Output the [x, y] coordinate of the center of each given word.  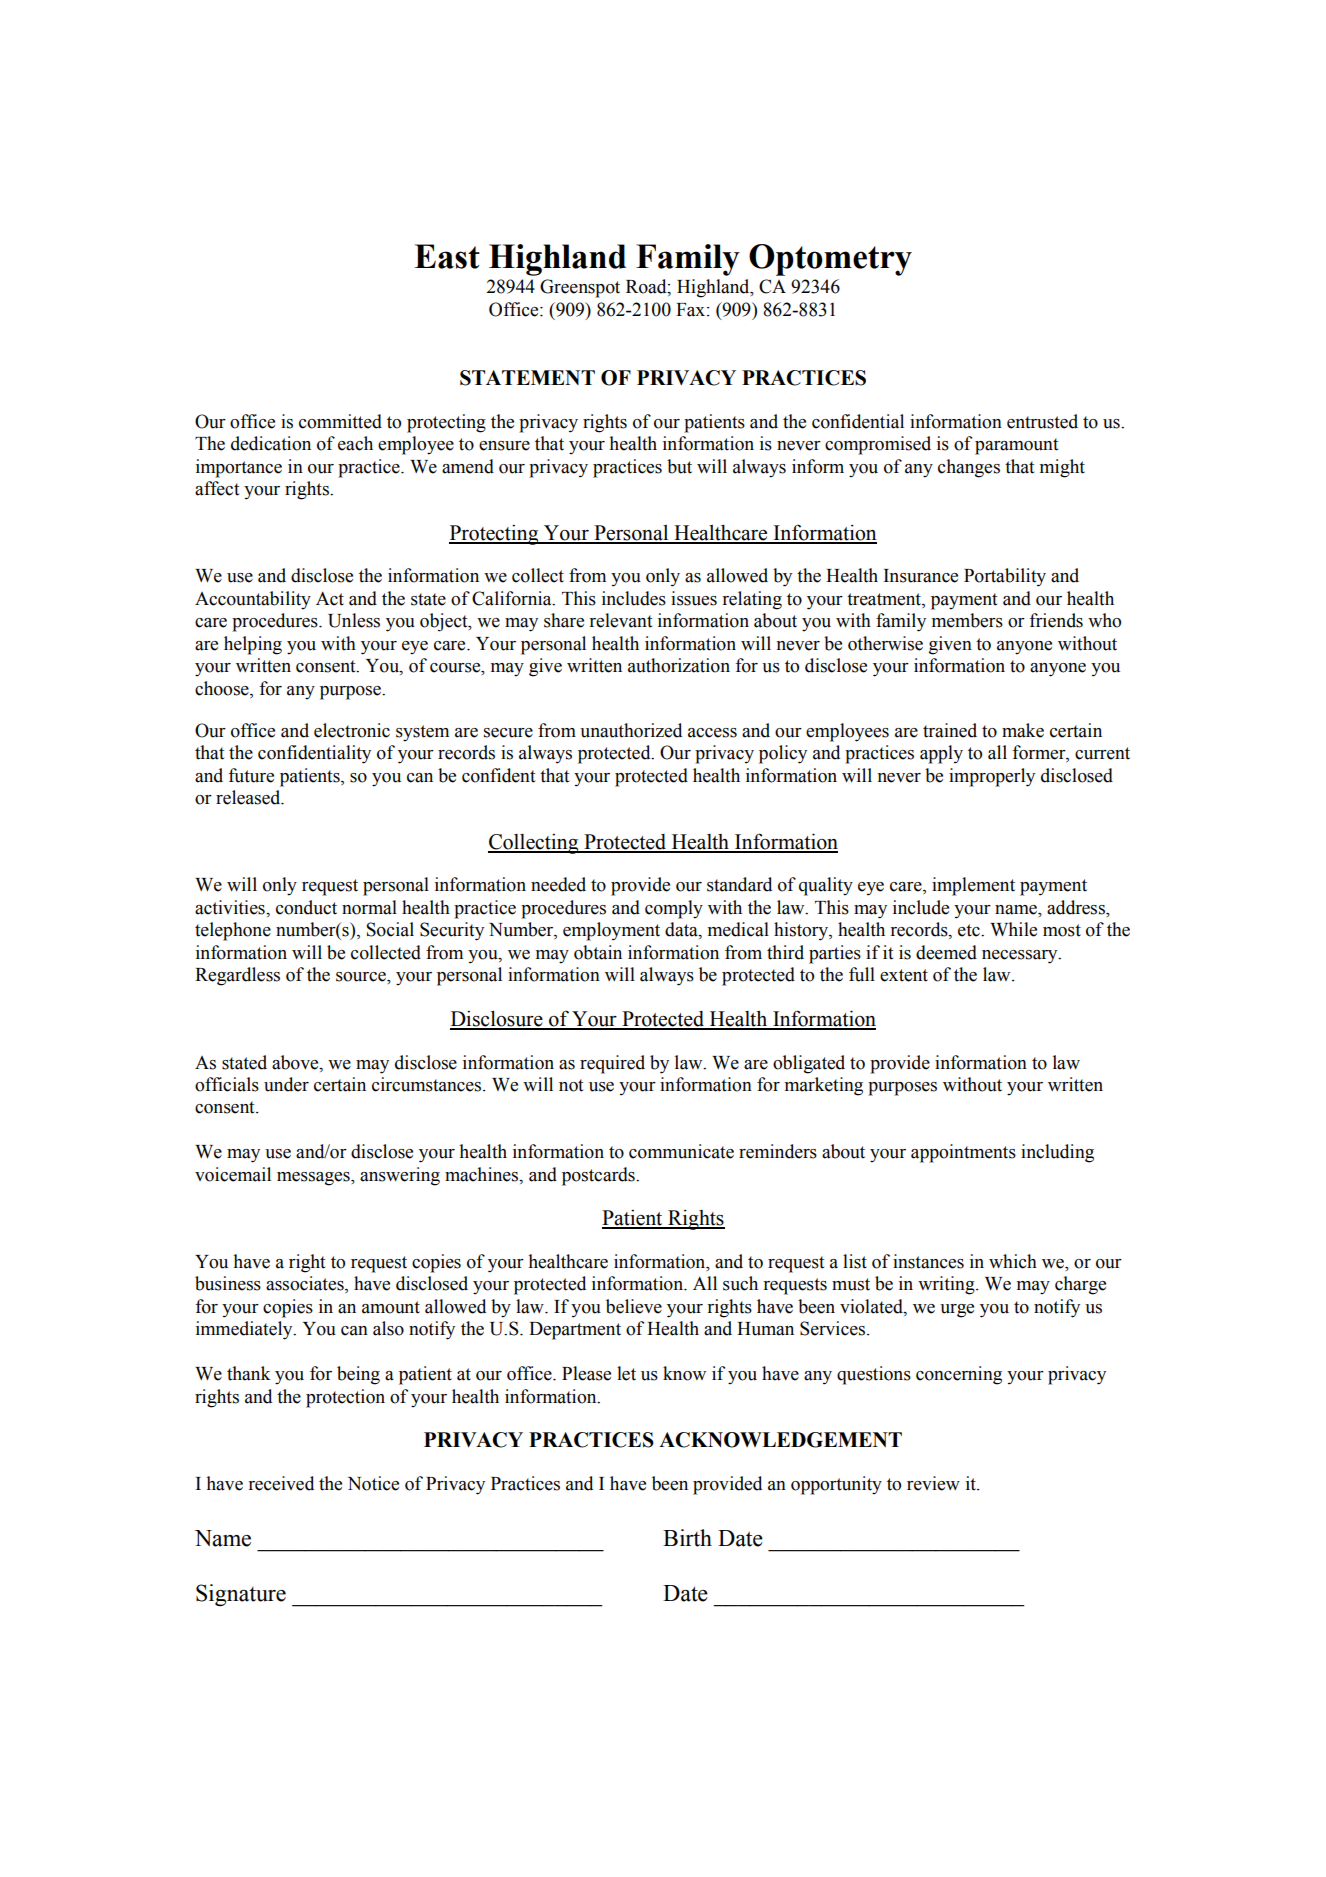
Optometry [830, 260]
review [933, 1483]
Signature [241, 1595]
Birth [687, 1538]
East [447, 256]
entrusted [1042, 421]
